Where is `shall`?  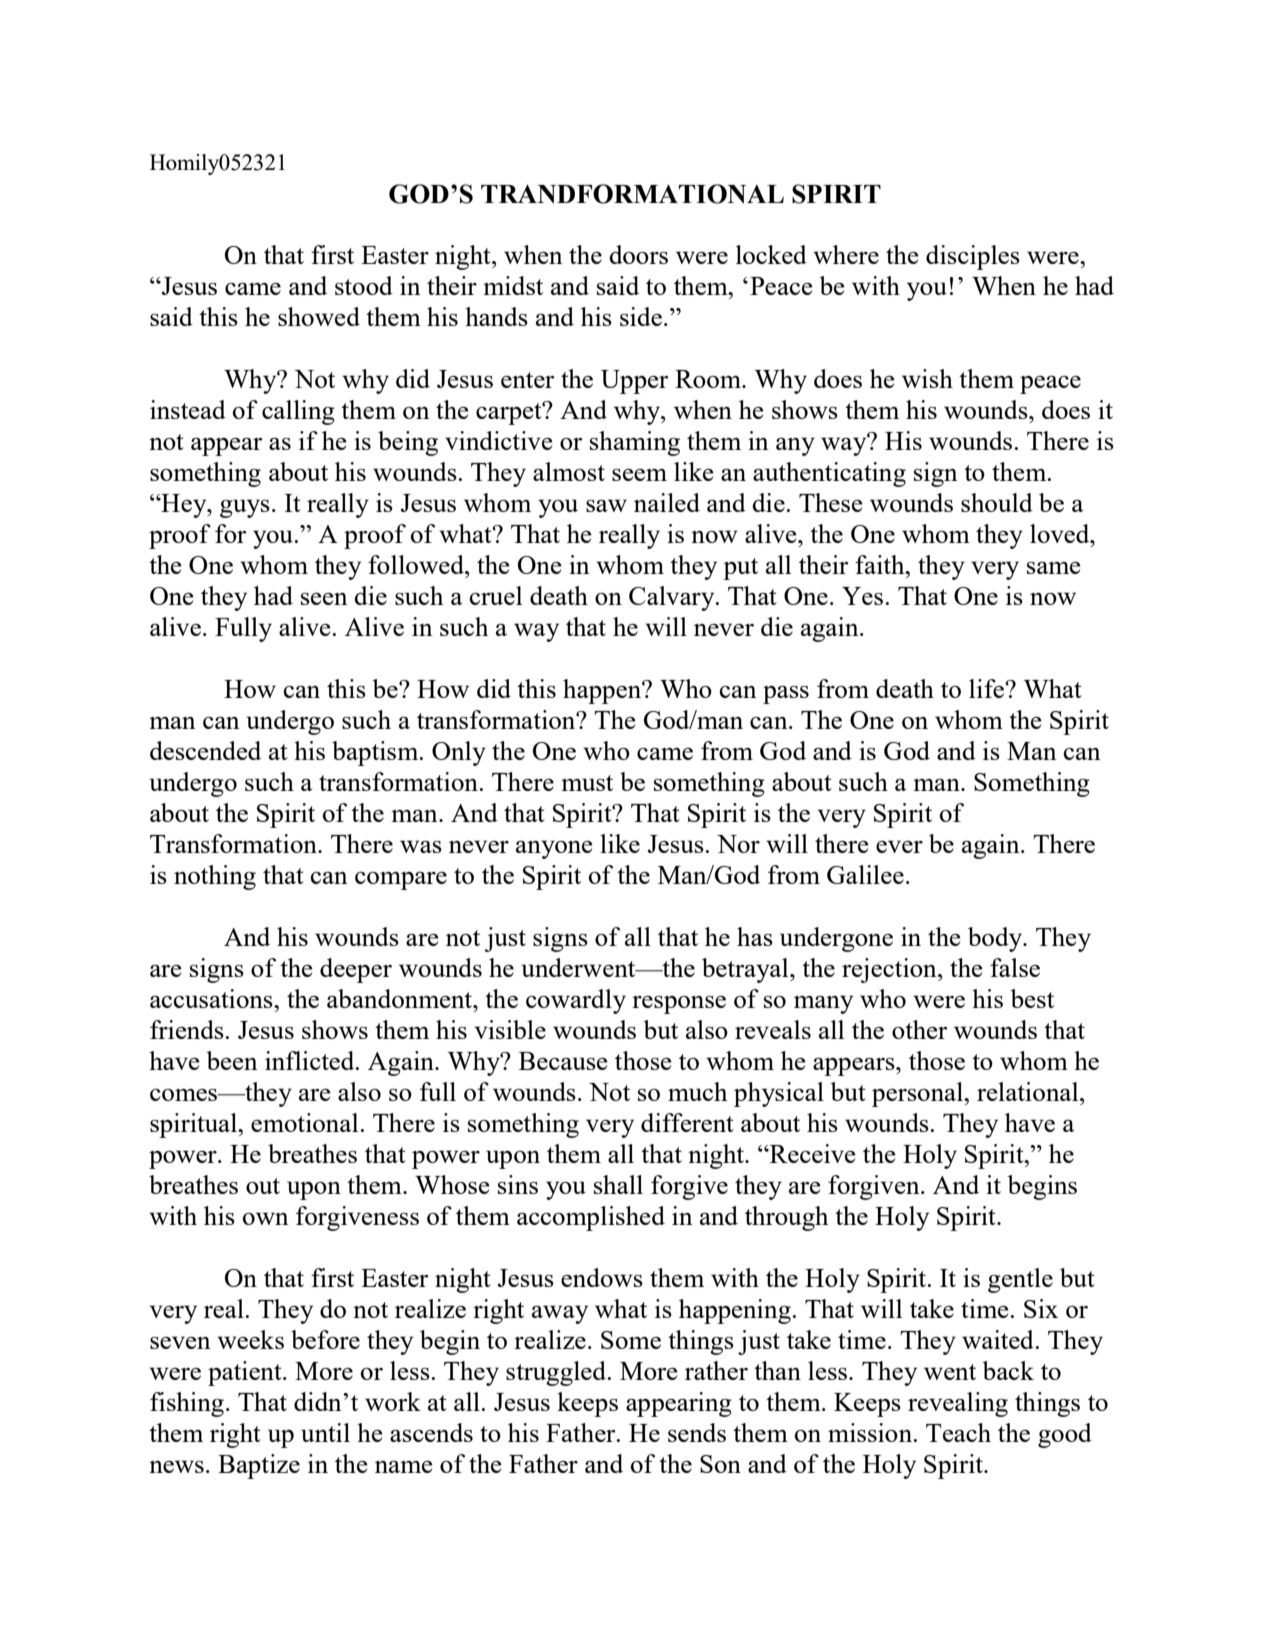 shall is located at coordinates (618, 1184).
